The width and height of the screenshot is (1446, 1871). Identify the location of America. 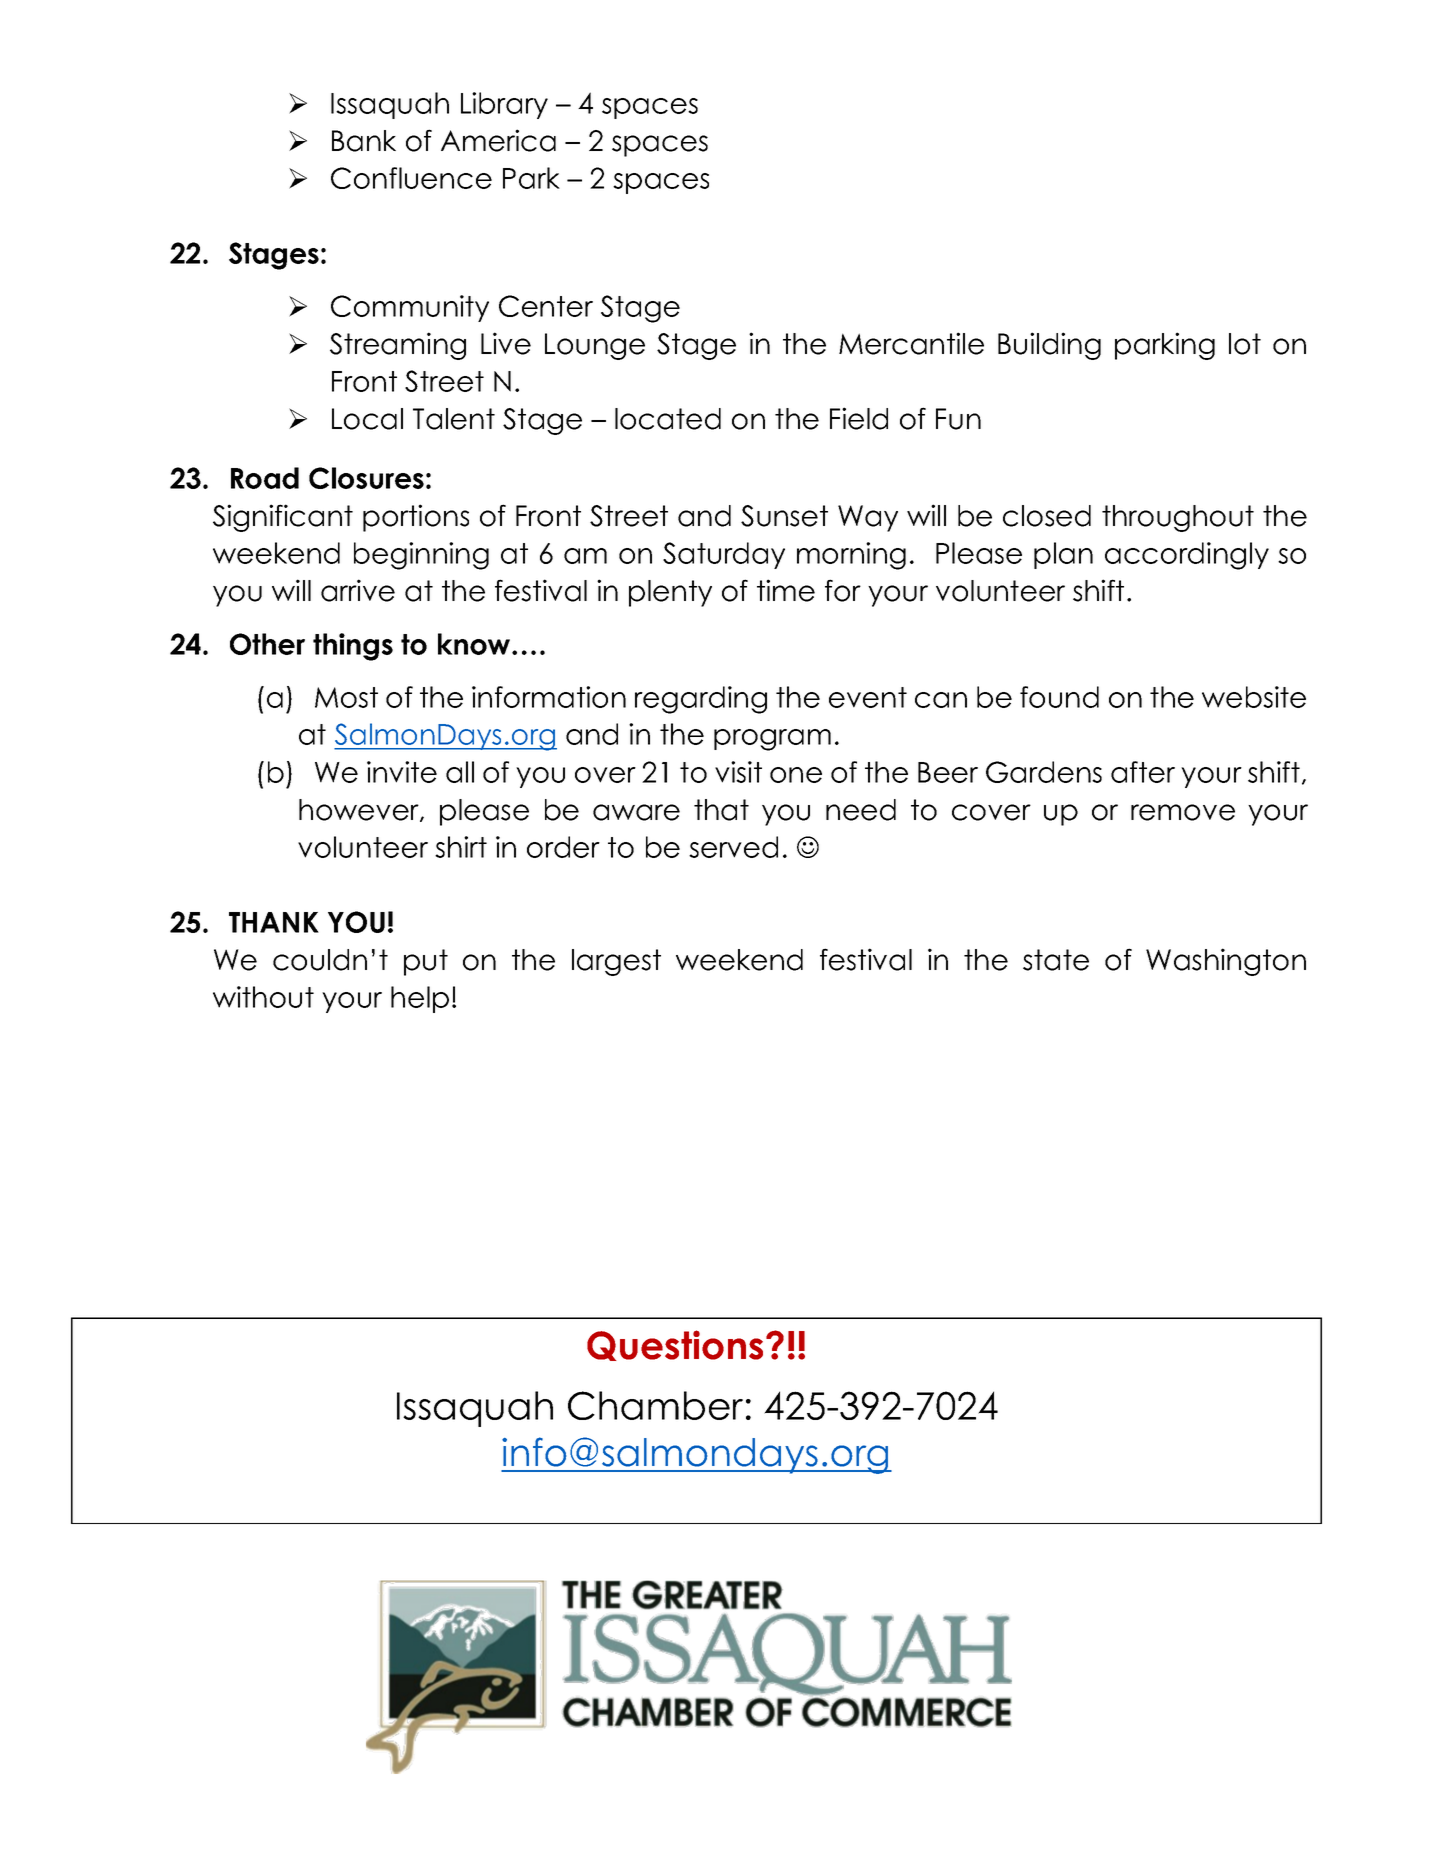
(498, 140).
